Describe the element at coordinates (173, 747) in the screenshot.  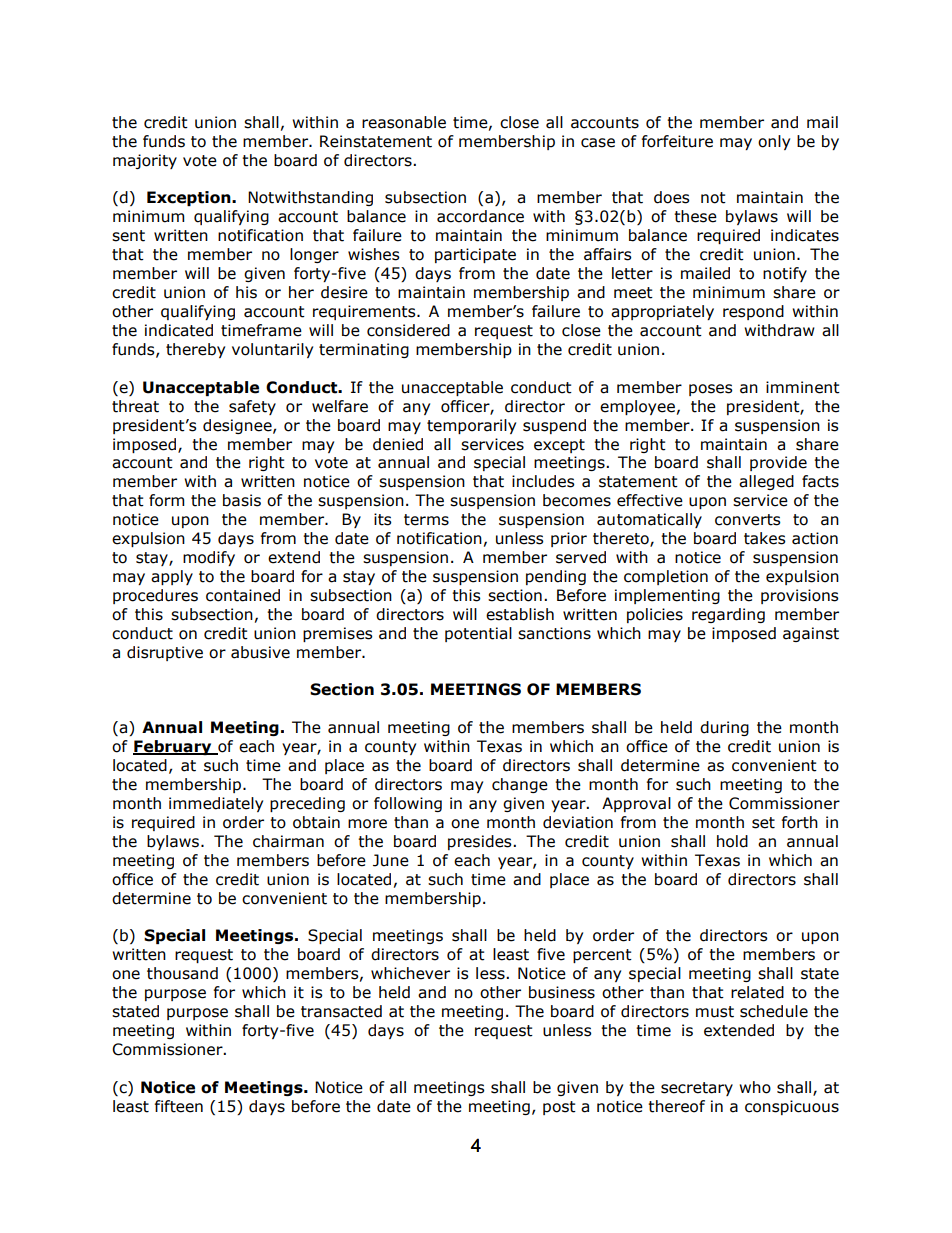
I see `February` at that location.
